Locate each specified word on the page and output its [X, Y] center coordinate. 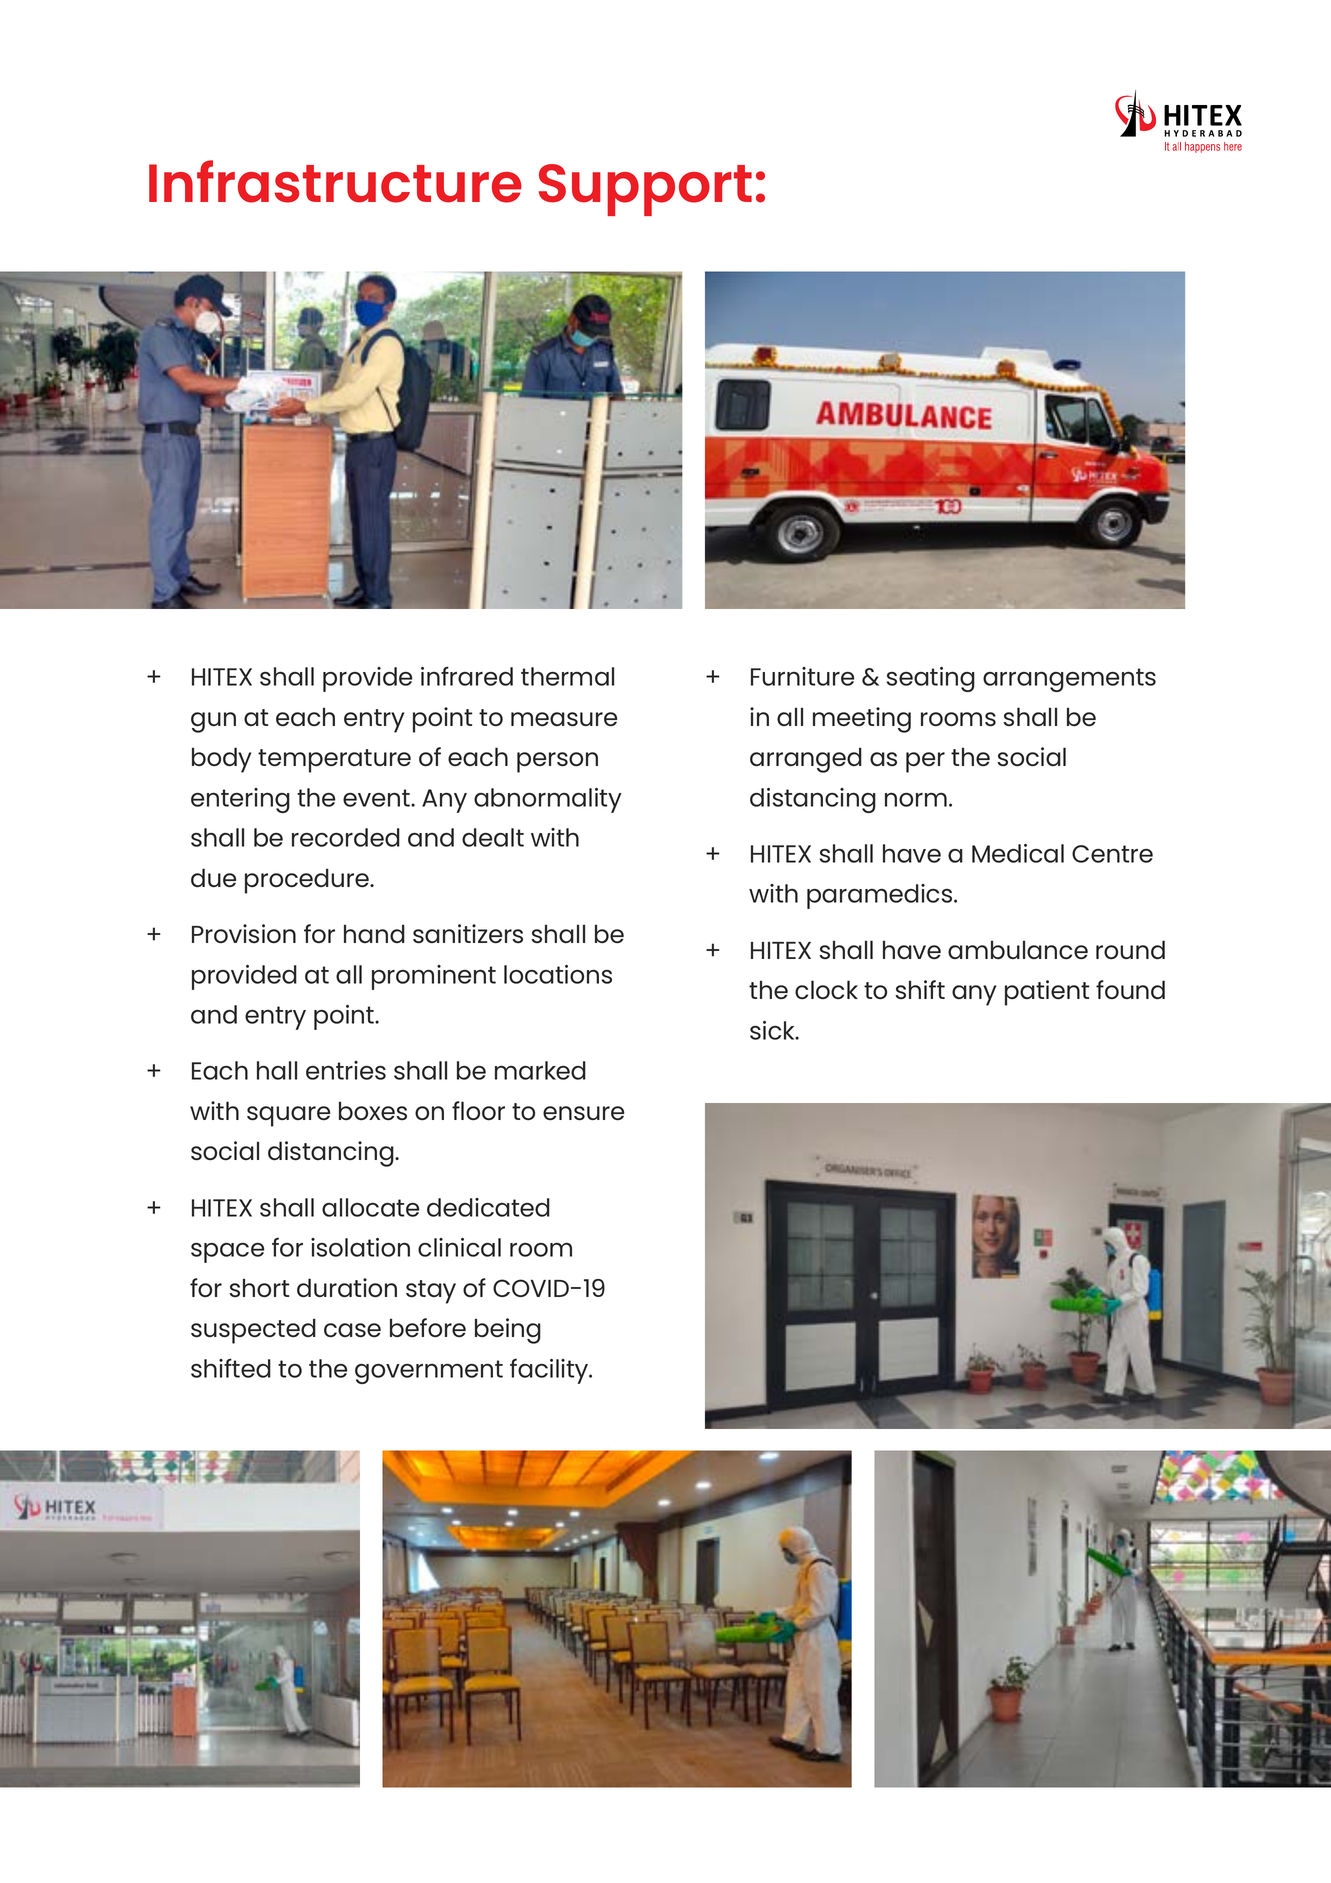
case [352, 1330]
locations [558, 974]
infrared [467, 676]
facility [550, 1371]
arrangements [1069, 680]
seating [931, 679]
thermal [567, 676]
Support [645, 190]
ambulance [1018, 949]
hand [374, 933]
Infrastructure [335, 181]
